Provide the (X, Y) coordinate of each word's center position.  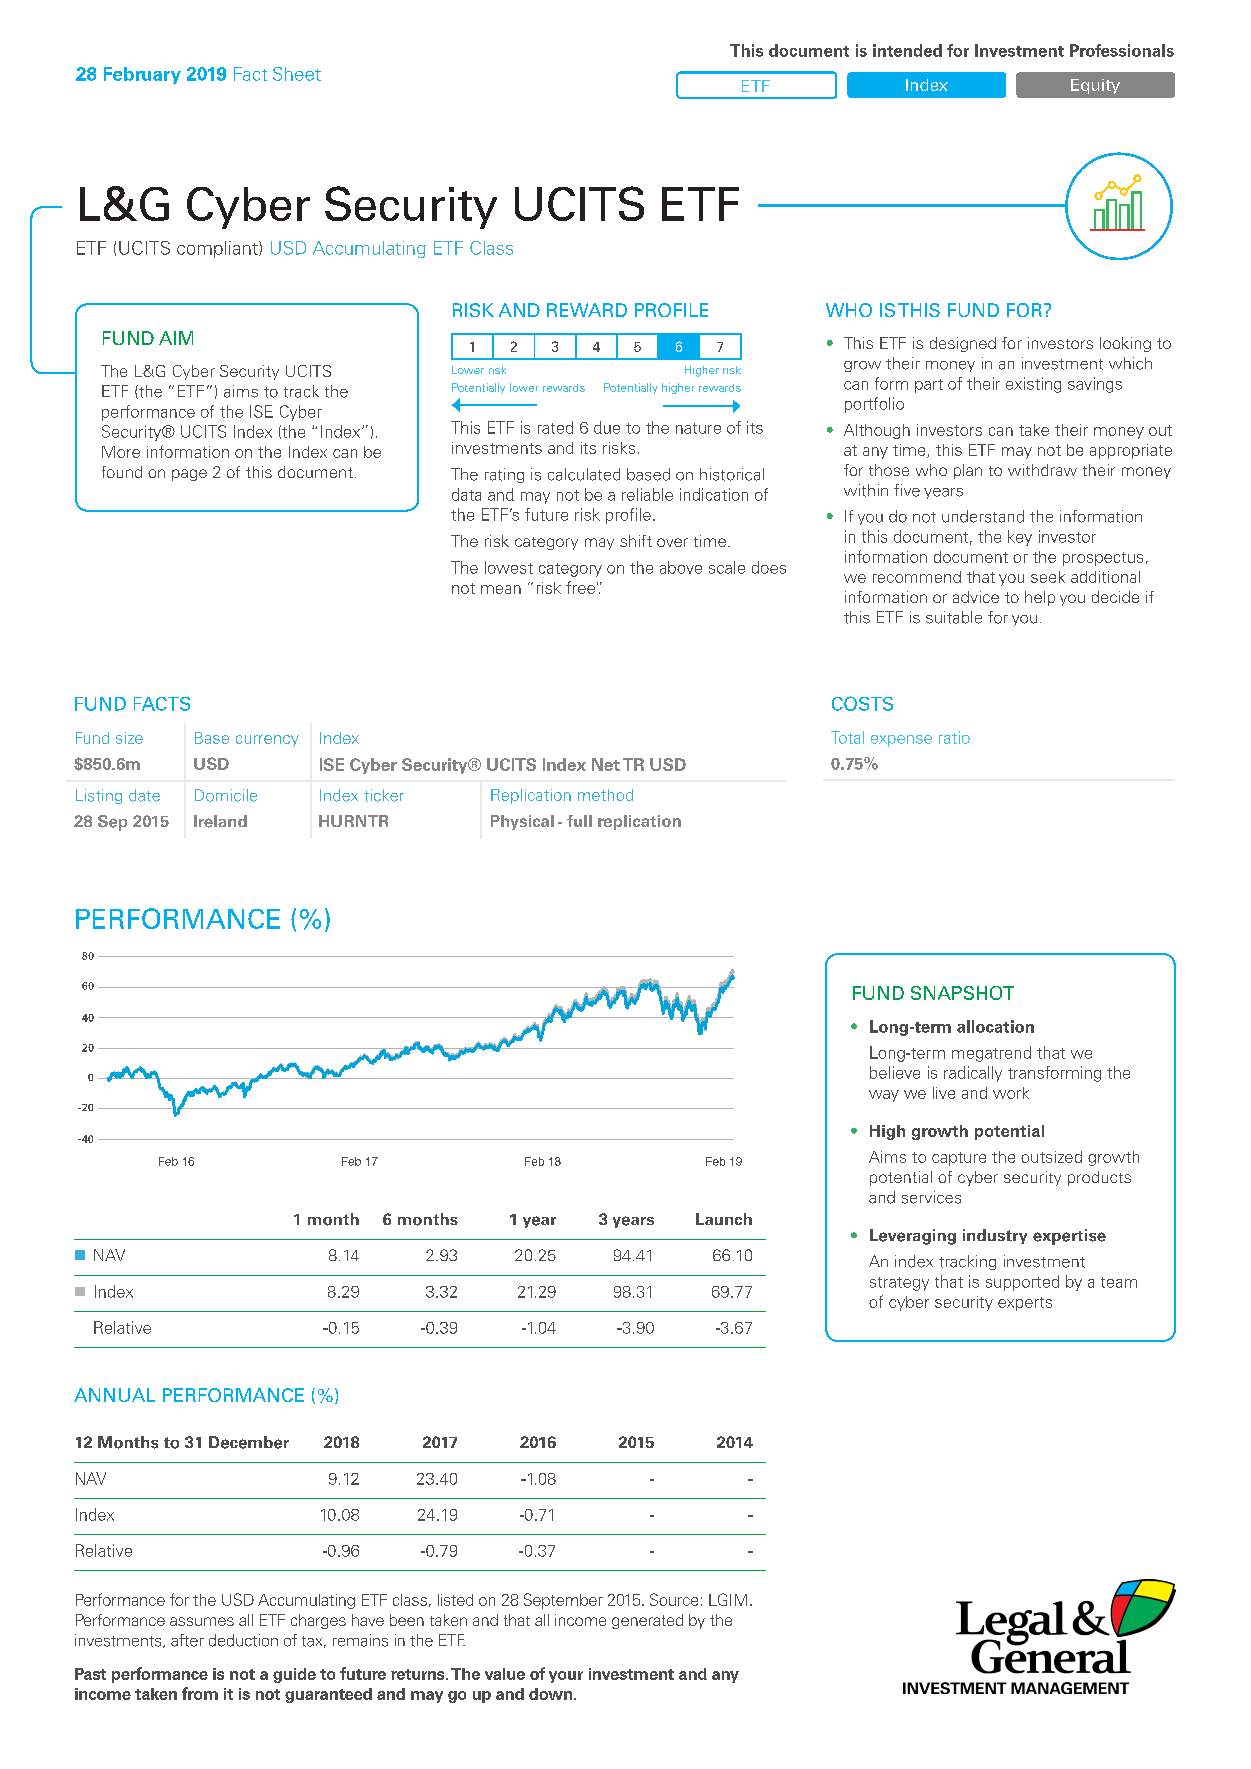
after (187, 1640)
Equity (1095, 86)
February (142, 75)
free (580, 587)
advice (976, 597)
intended (907, 50)
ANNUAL (114, 1395)
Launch (724, 1219)
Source (674, 1599)
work (1011, 1093)
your (566, 1677)
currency (267, 741)
